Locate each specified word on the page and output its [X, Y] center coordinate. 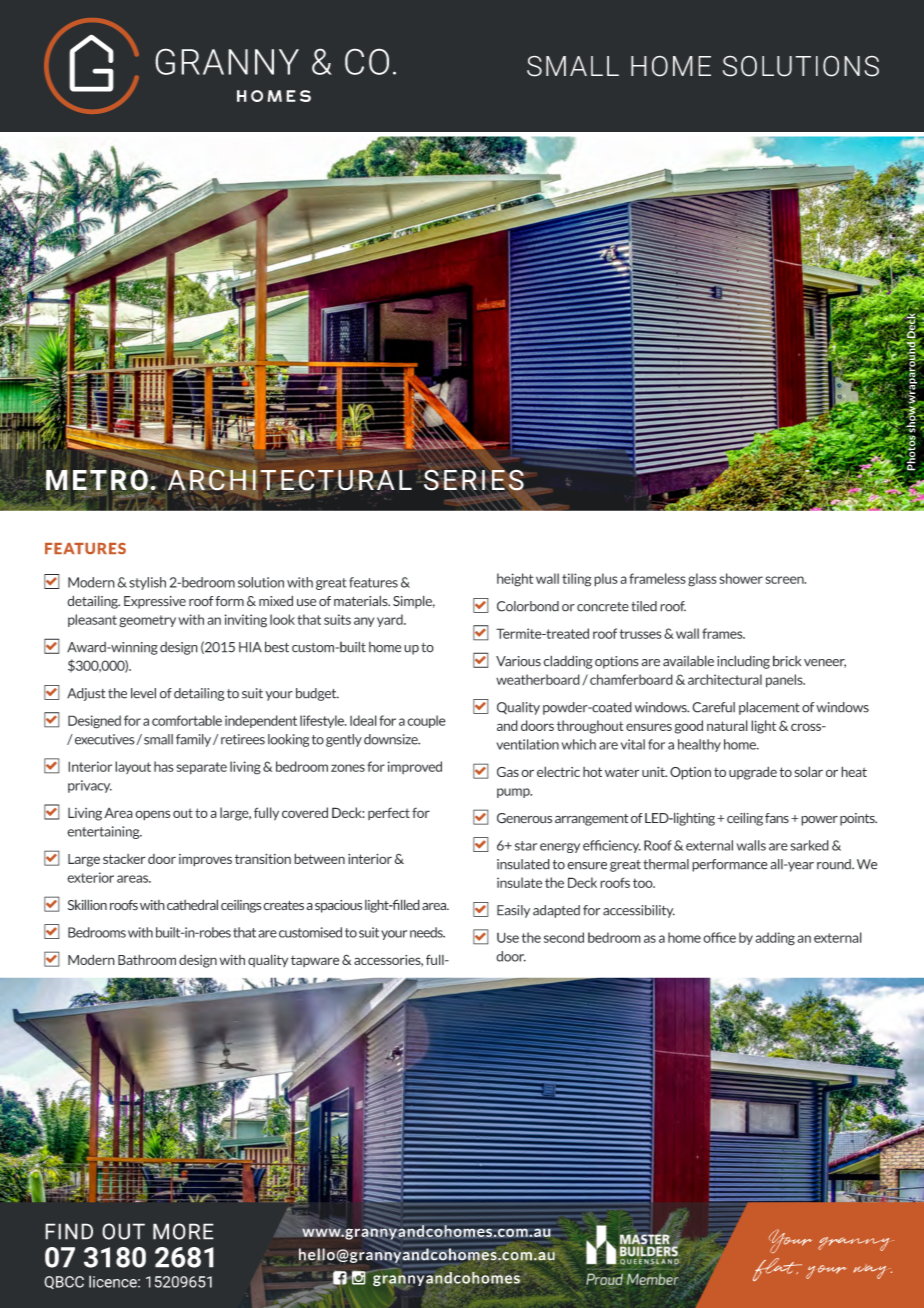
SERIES [474, 480]
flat [777, 1269]
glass [702, 580]
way [872, 1271]
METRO [98, 481]
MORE [183, 1231]
